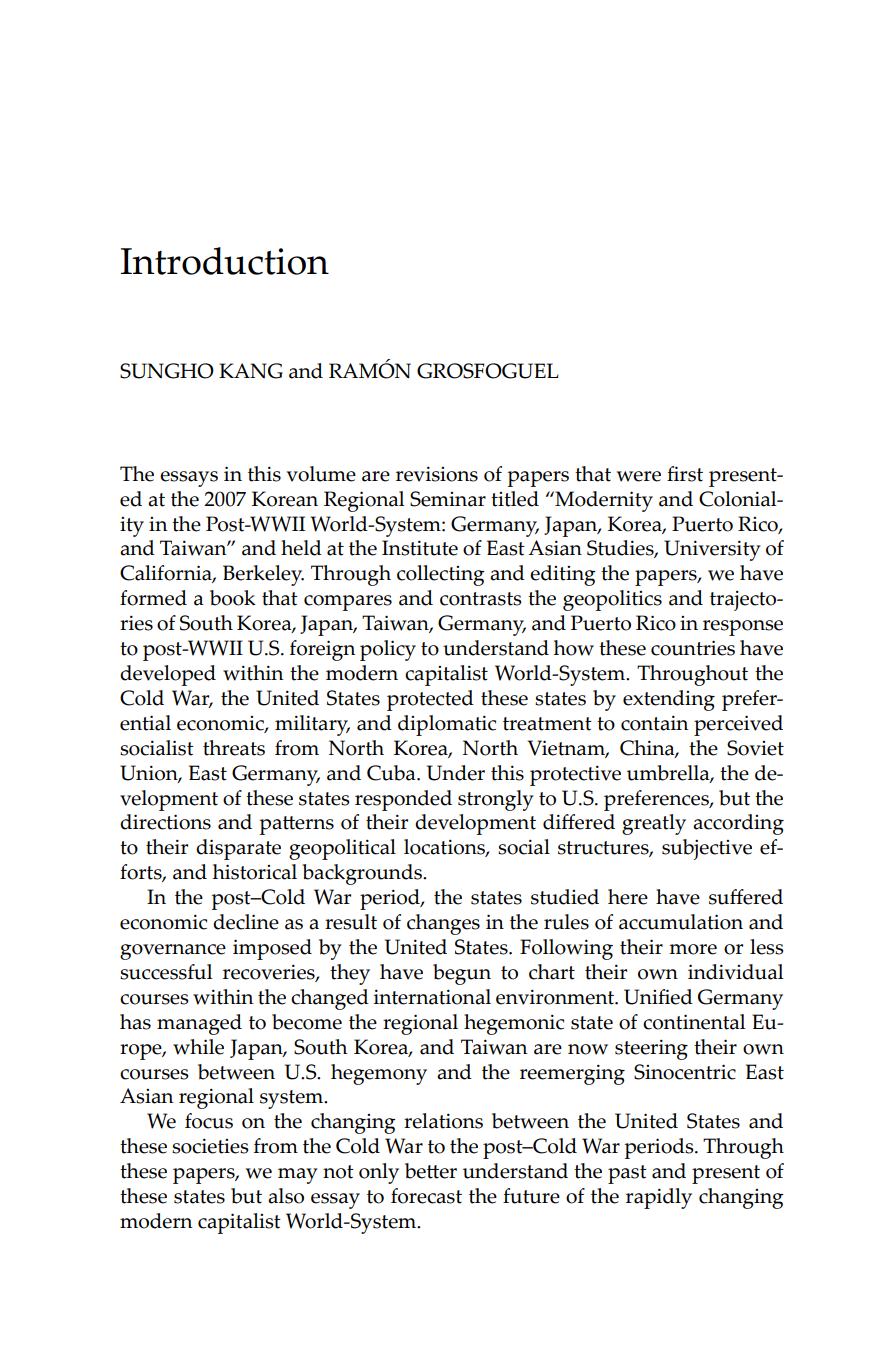 The image size is (896, 1345). I want to click on more, so click(693, 949).
